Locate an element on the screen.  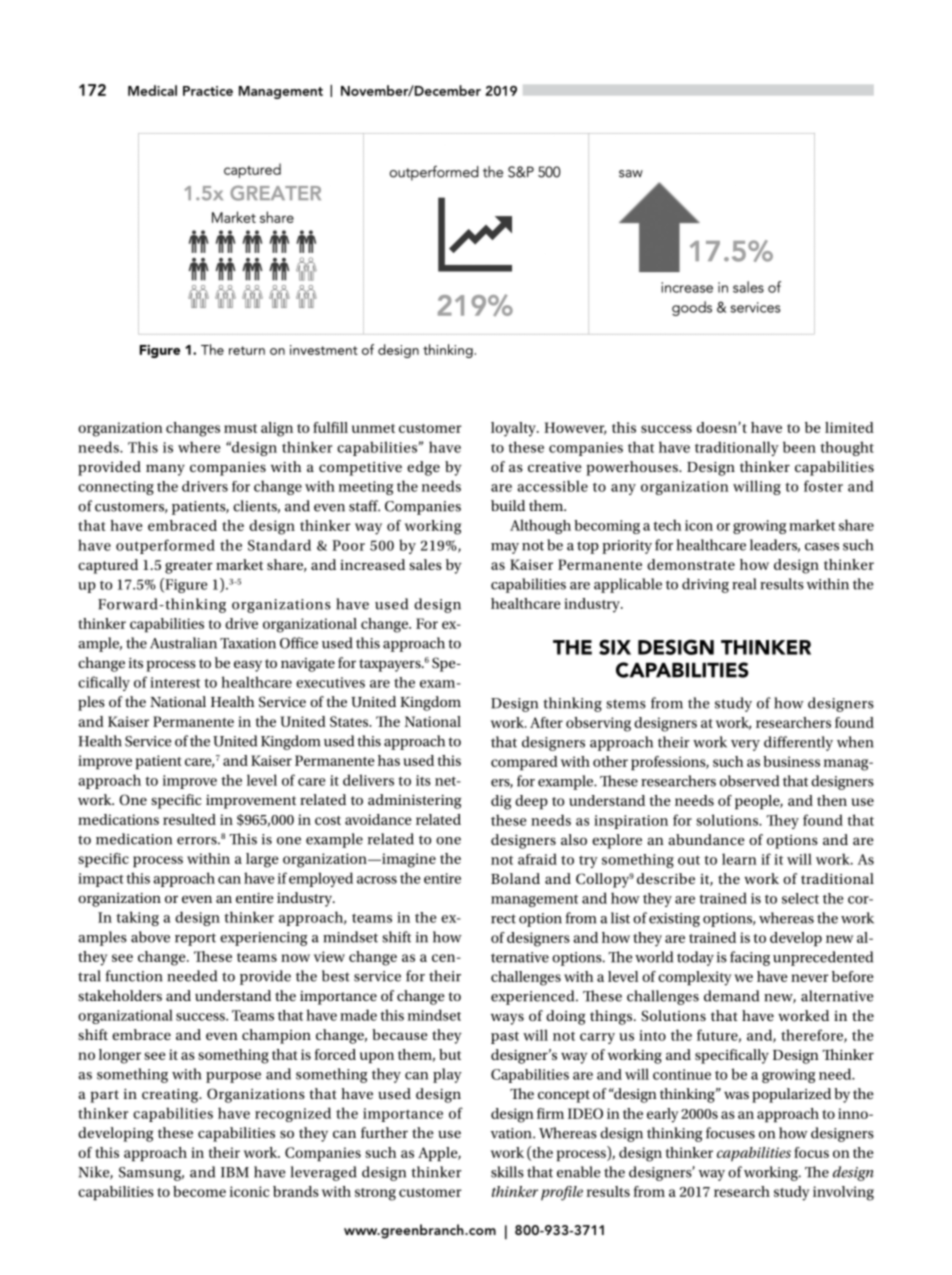
become is located at coordinates (199, 1191).
